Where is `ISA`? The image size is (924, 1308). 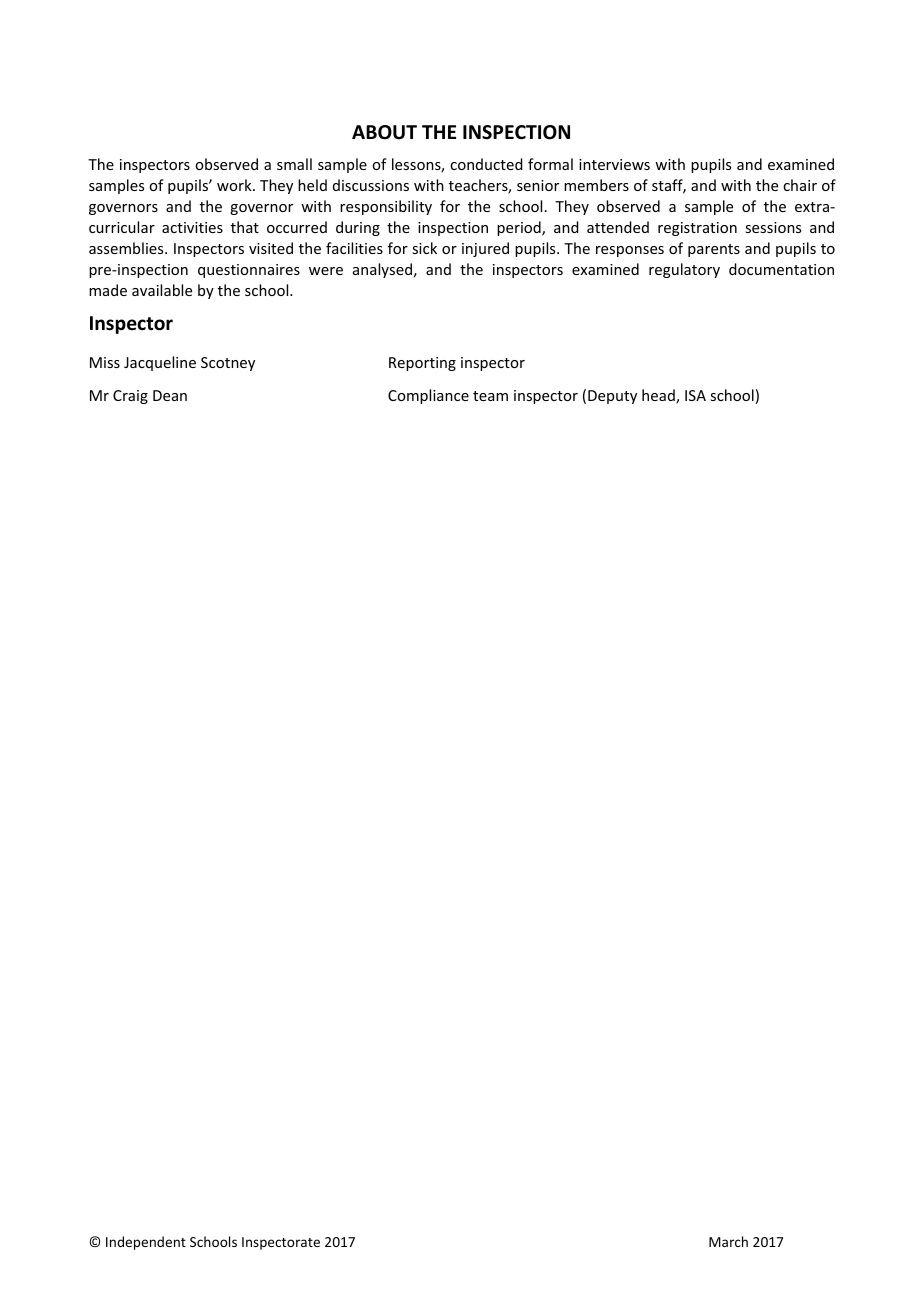
ISA is located at coordinates (695, 395).
